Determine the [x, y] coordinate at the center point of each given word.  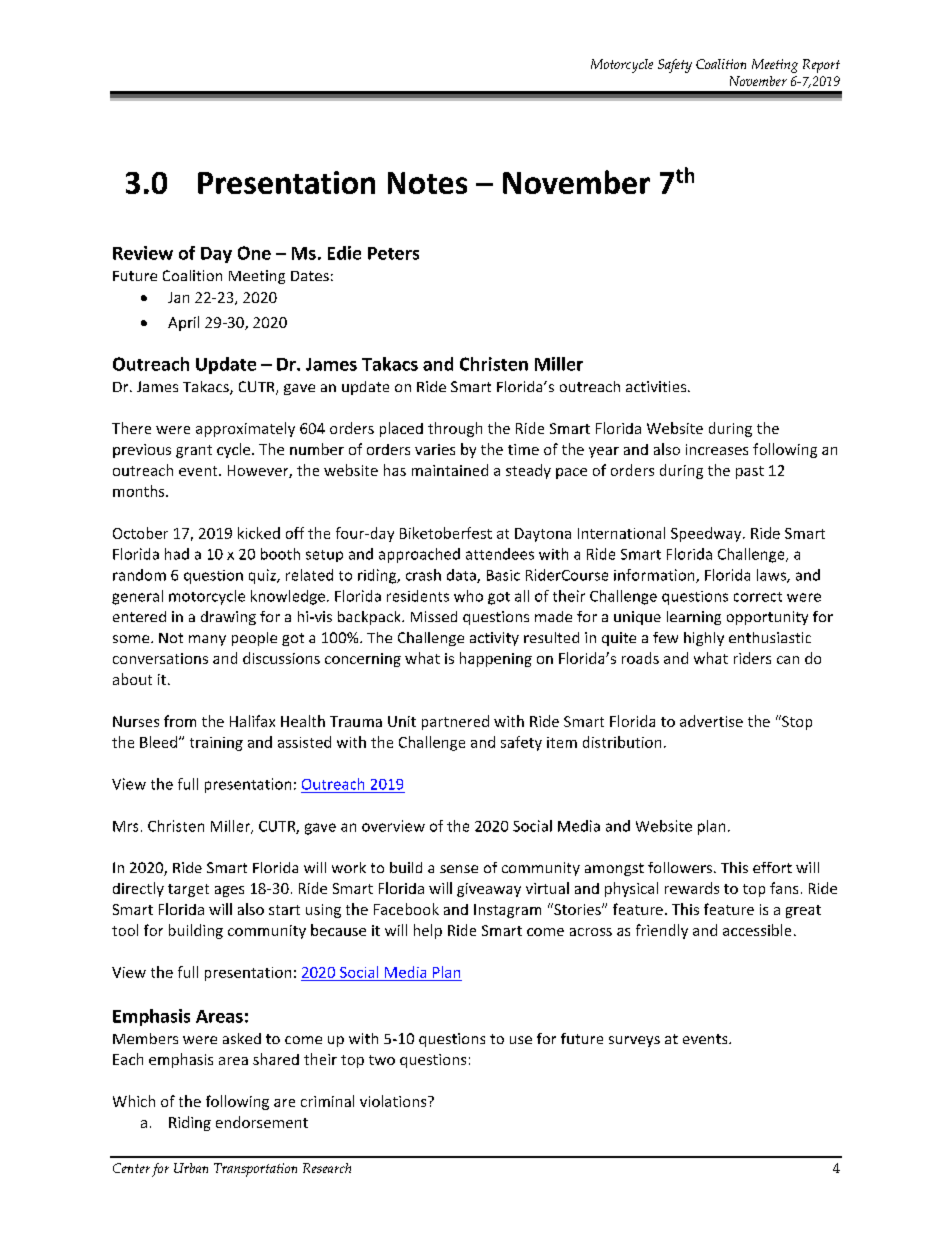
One [254, 253]
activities [657, 386]
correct [758, 597]
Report [821, 66]
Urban [191, 1168]
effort [772, 867]
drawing [228, 618]
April [183, 323]
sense [459, 869]
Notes [427, 183]
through [455, 429]
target [188, 890]
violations [394, 1101]
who [468, 596]
